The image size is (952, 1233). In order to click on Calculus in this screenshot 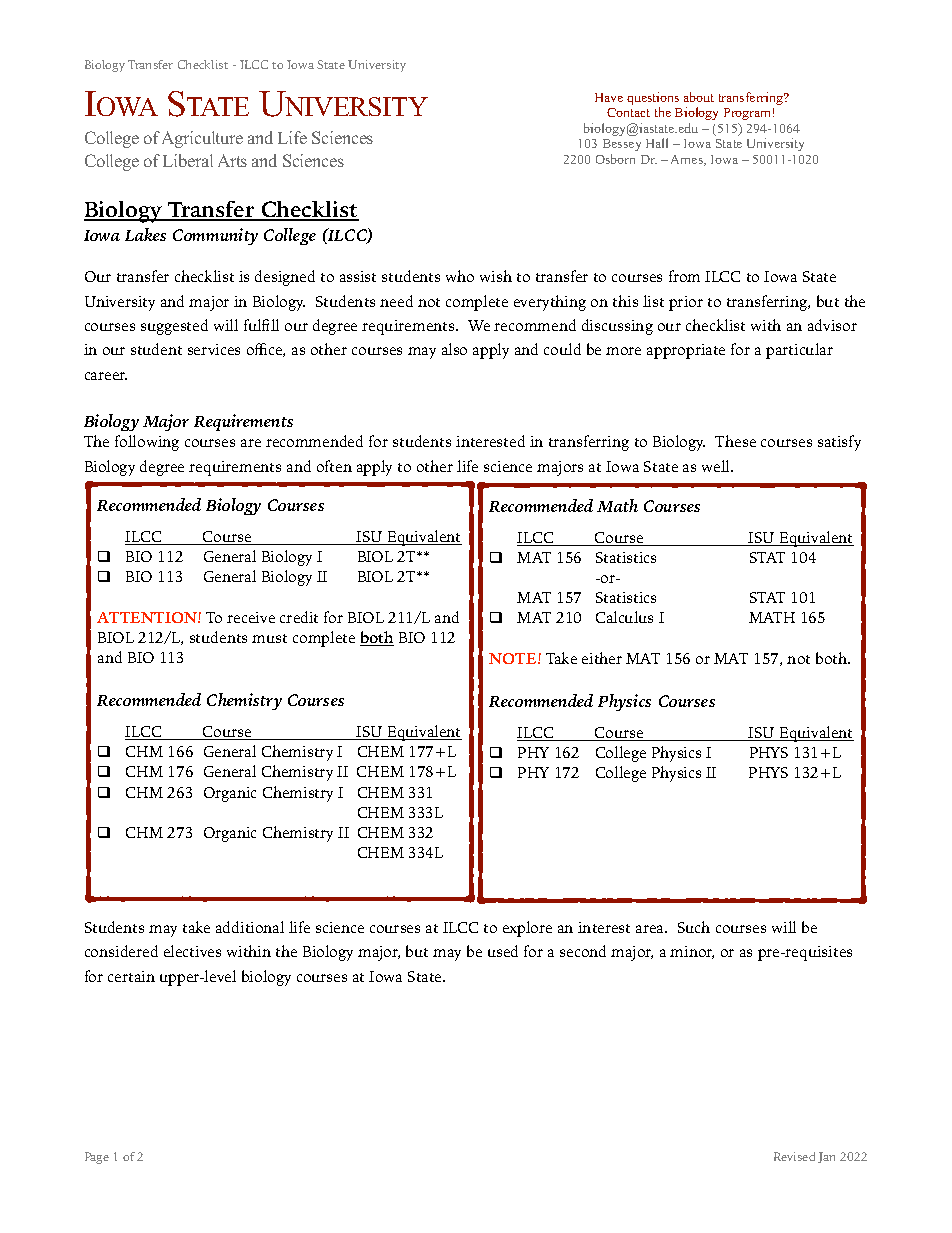, I will do `click(624, 617)`.
